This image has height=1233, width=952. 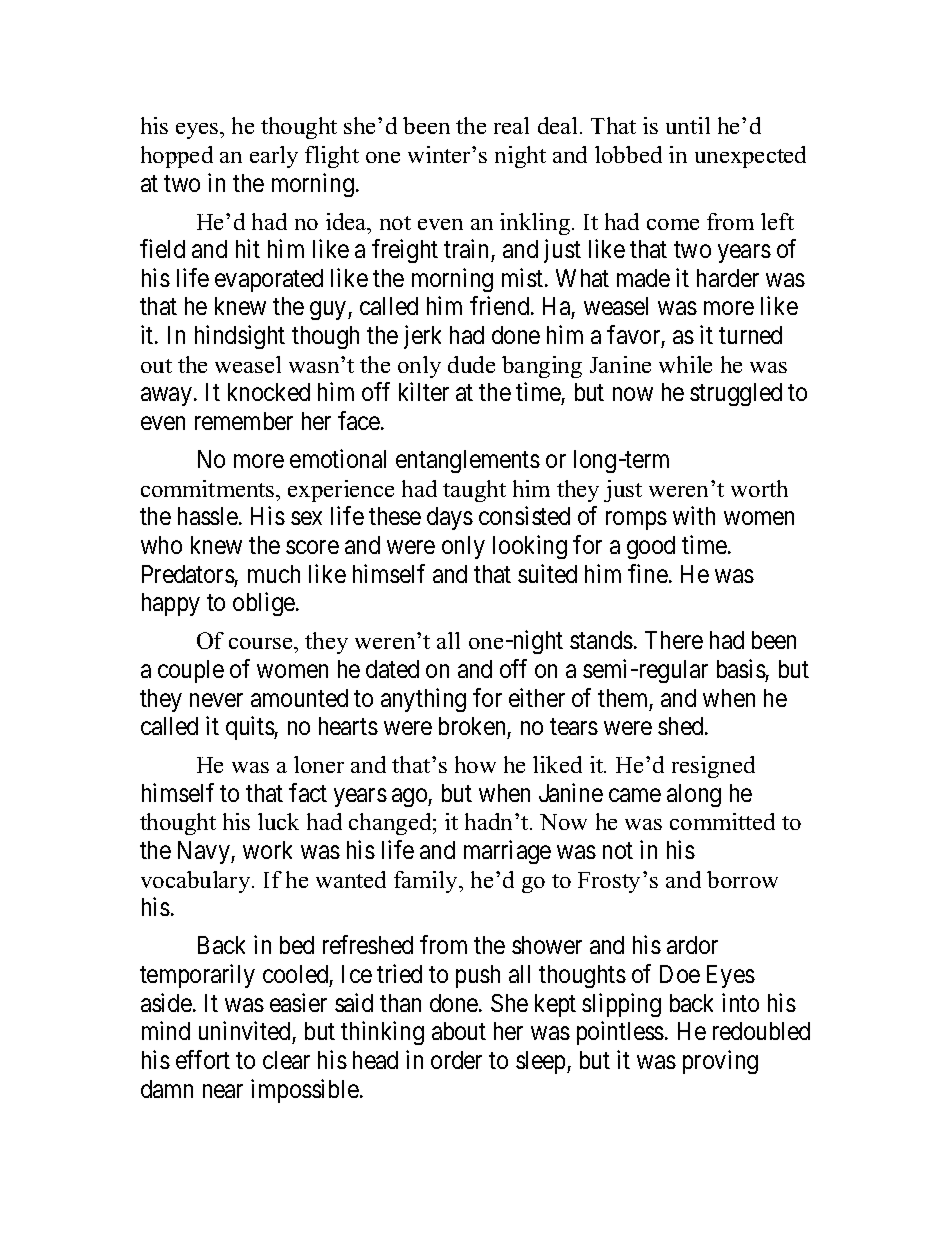 What do you see at coordinates (511, 125) in the image?
I see `real` at bounding box center [511, 125].
